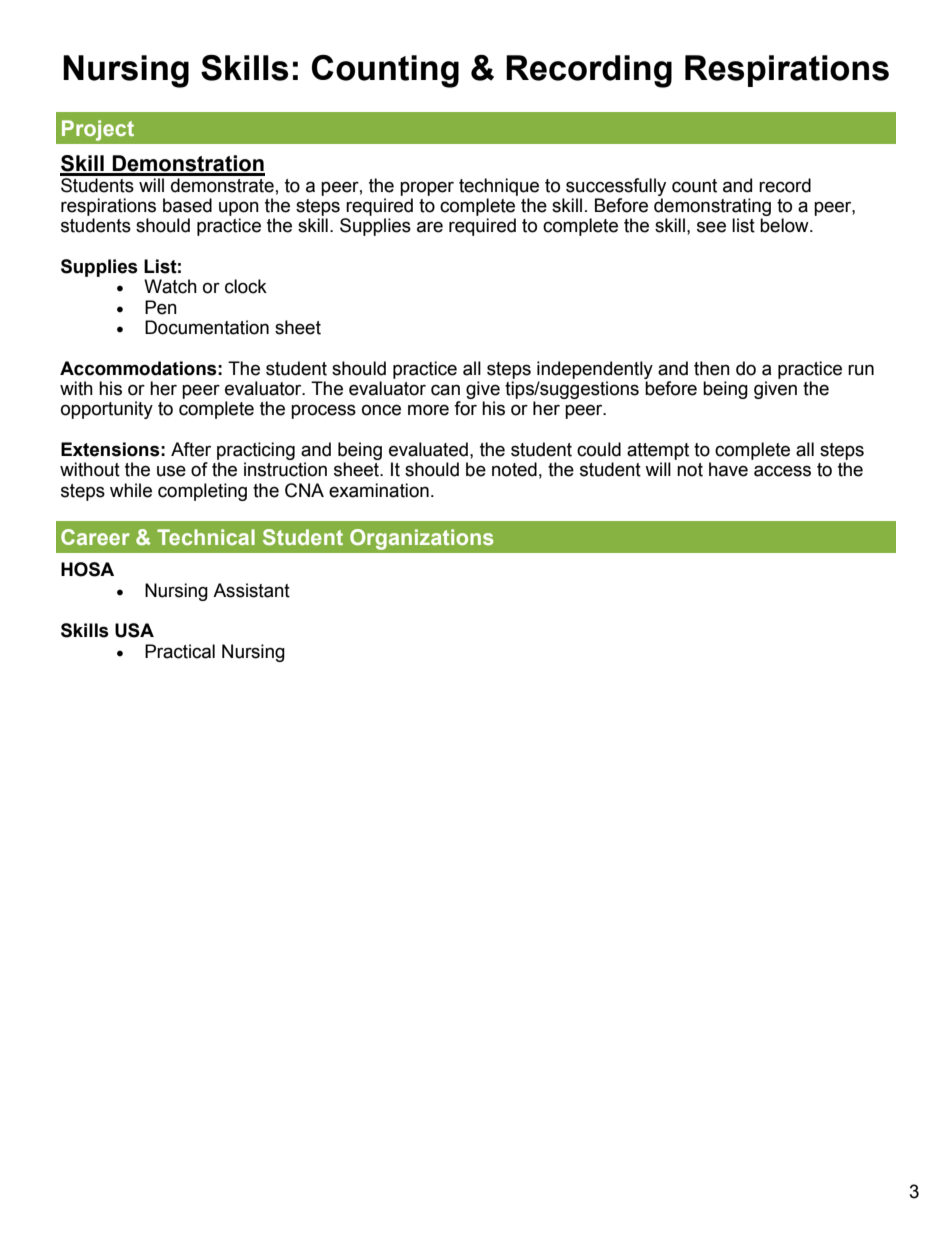  I want to click on then, so click(712, 368).
